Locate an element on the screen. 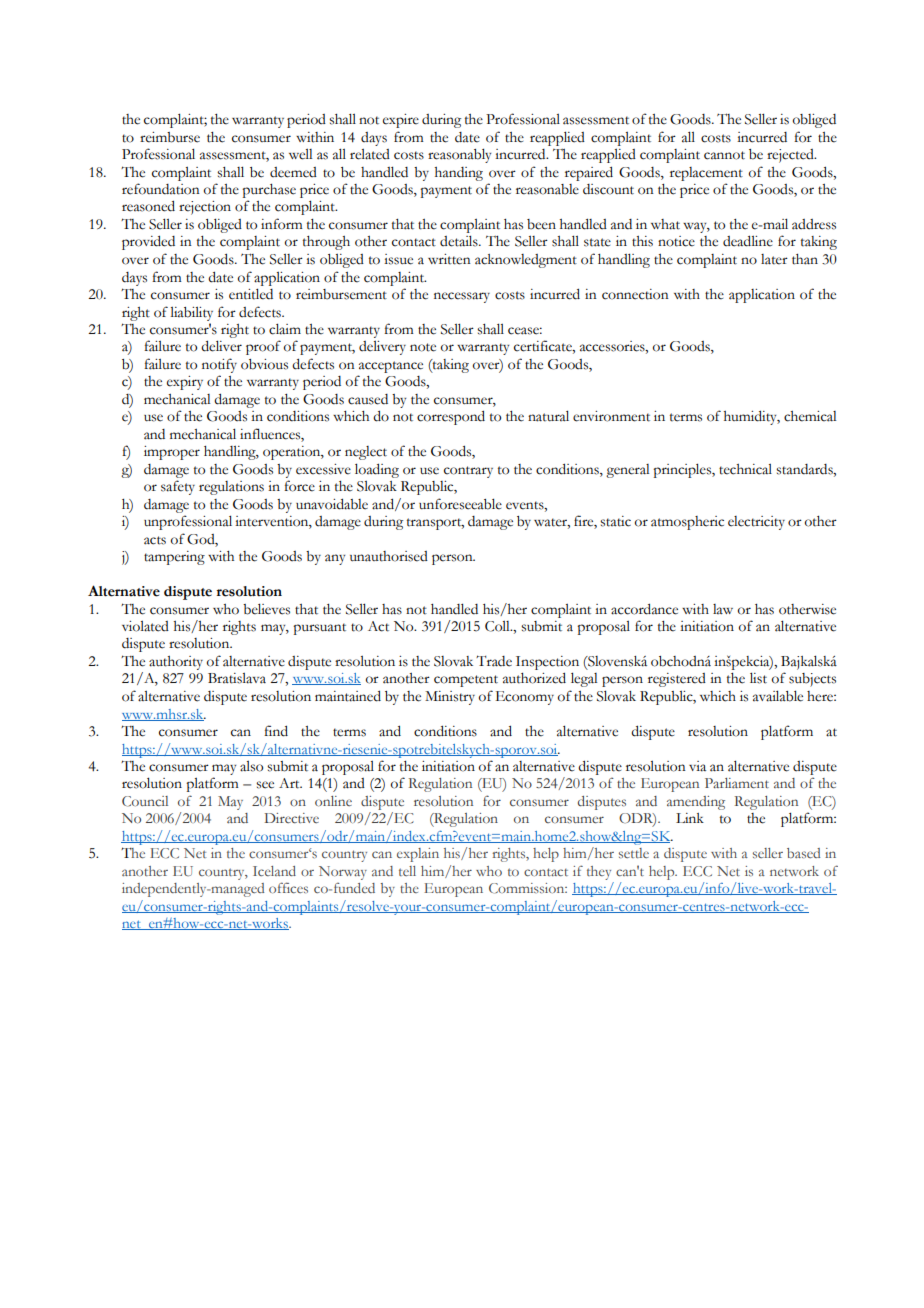 The width and height of the screenshot is (924, 1308). correspond is located at coordinates (451, 417).
